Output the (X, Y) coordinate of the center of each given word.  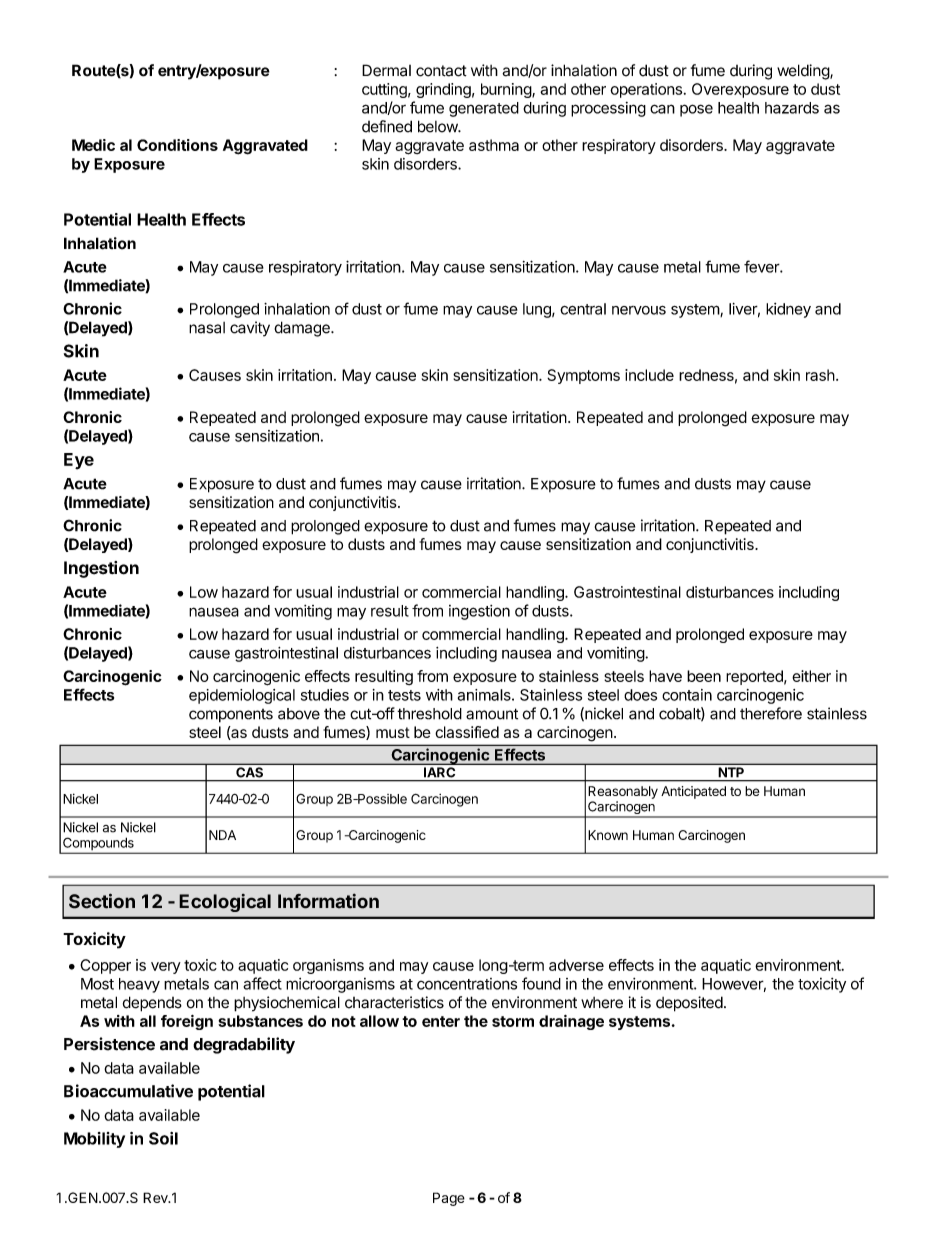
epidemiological (242, 696)
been (704, 676)
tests (404, 695)
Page (449, 1199)
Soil (163, 1138)
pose (696, 110)
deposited (689, 1004)
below (438, 126)
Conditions (177, 145)
